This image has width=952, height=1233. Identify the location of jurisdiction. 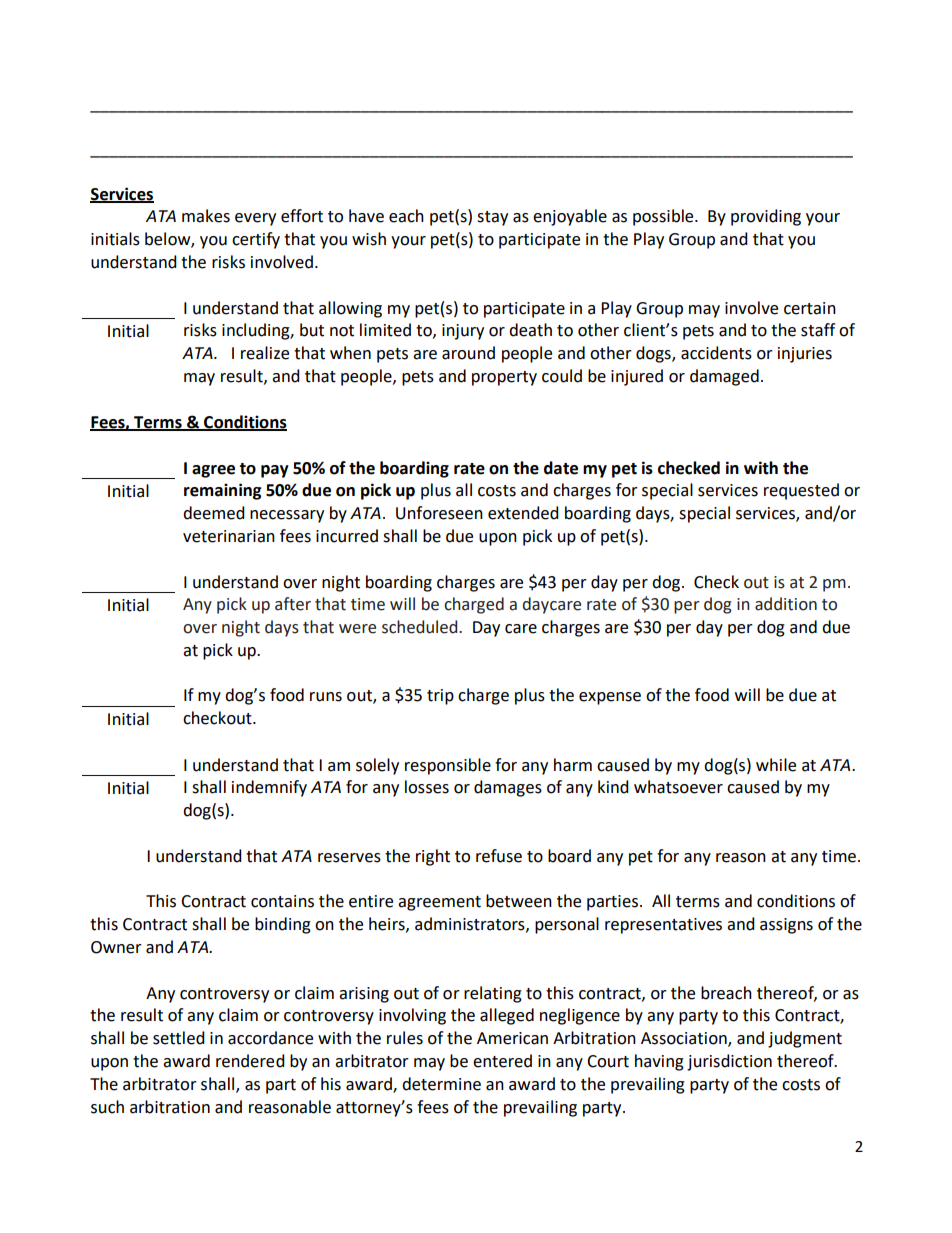
(729, 1062).
